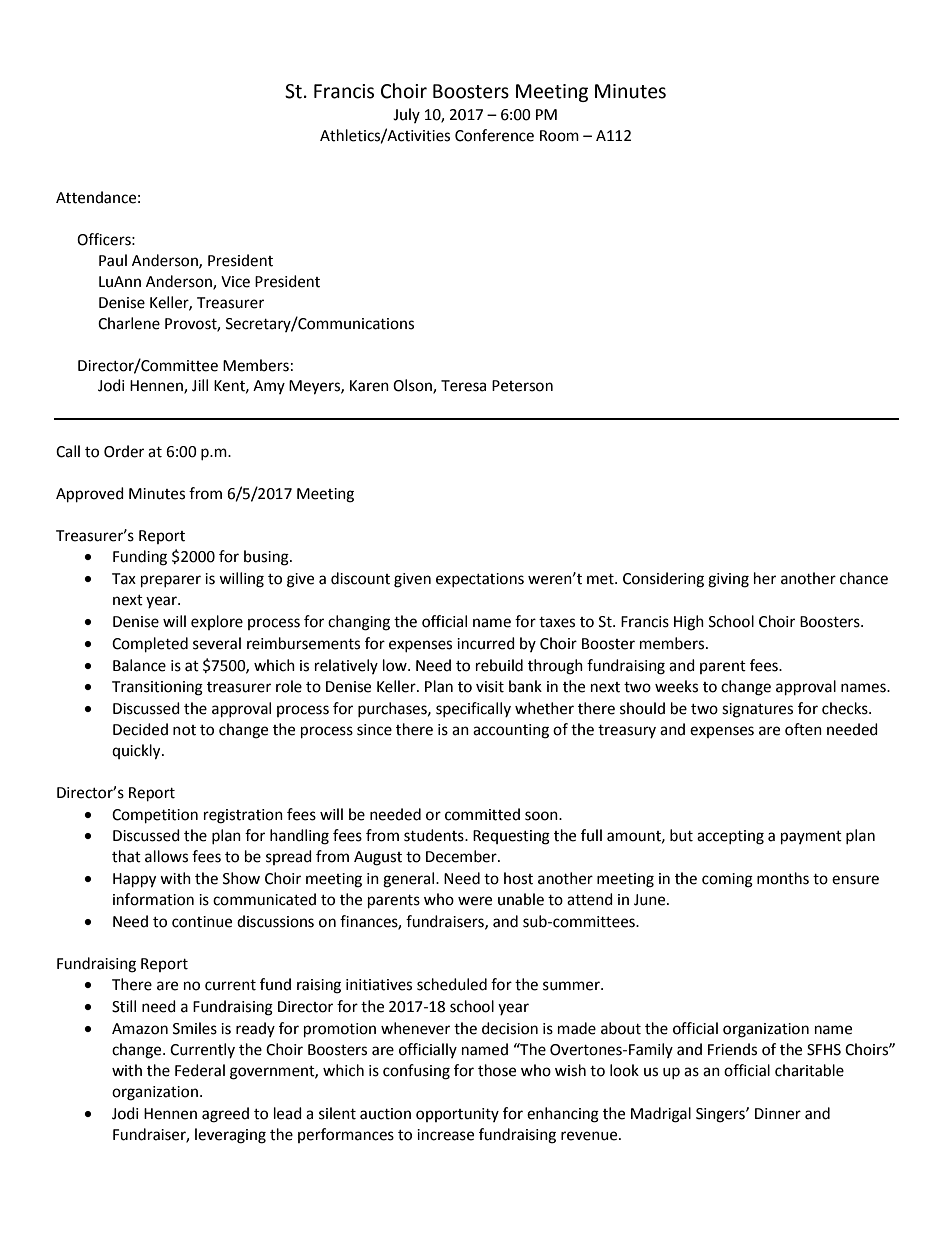 The width and height of the screenshot is (952, 1233). Describe the element at coordinates (494, 135) in the screenshot. I see `Conference` at that location.
